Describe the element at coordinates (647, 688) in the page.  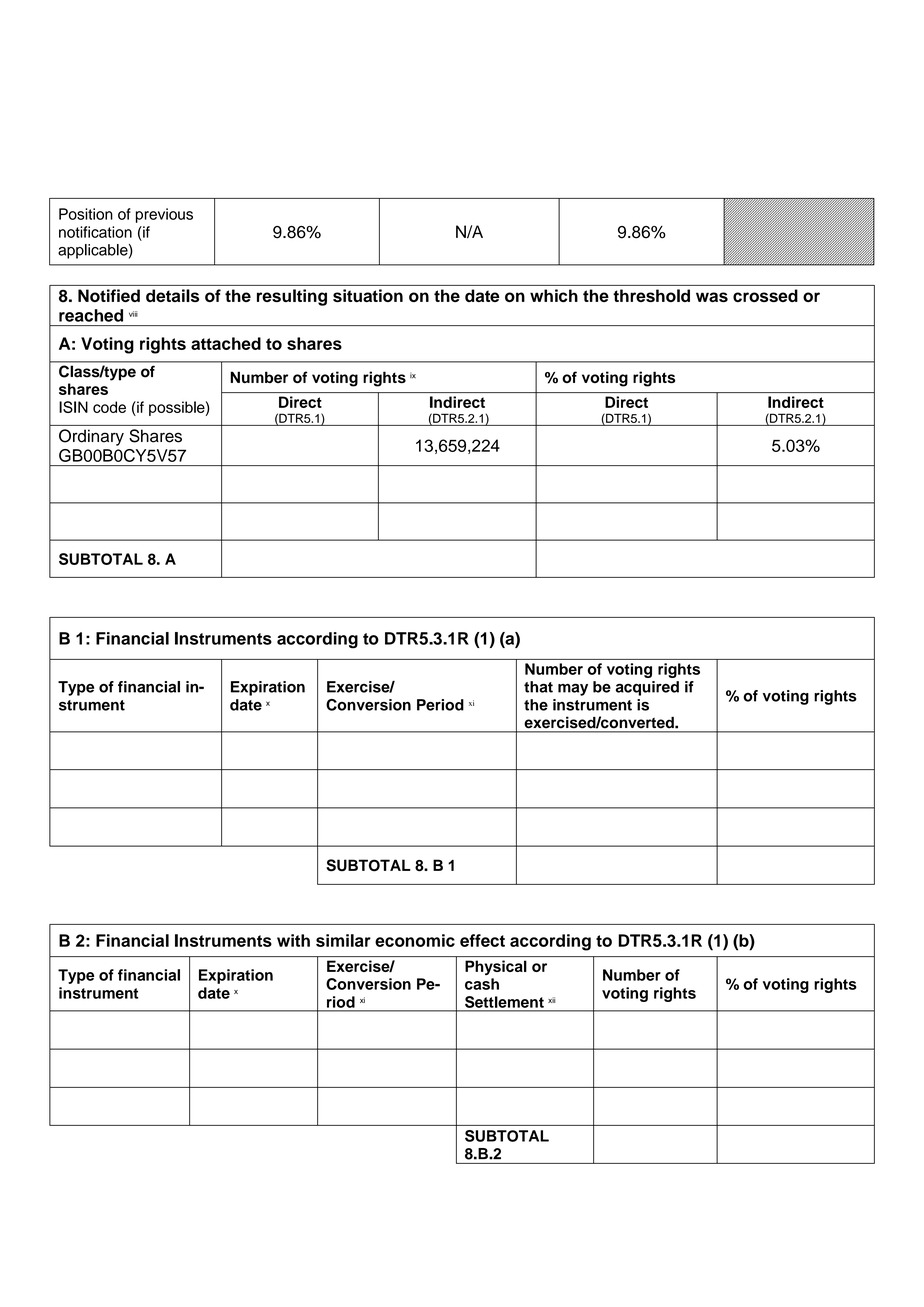
I see `acquired` at that location.
